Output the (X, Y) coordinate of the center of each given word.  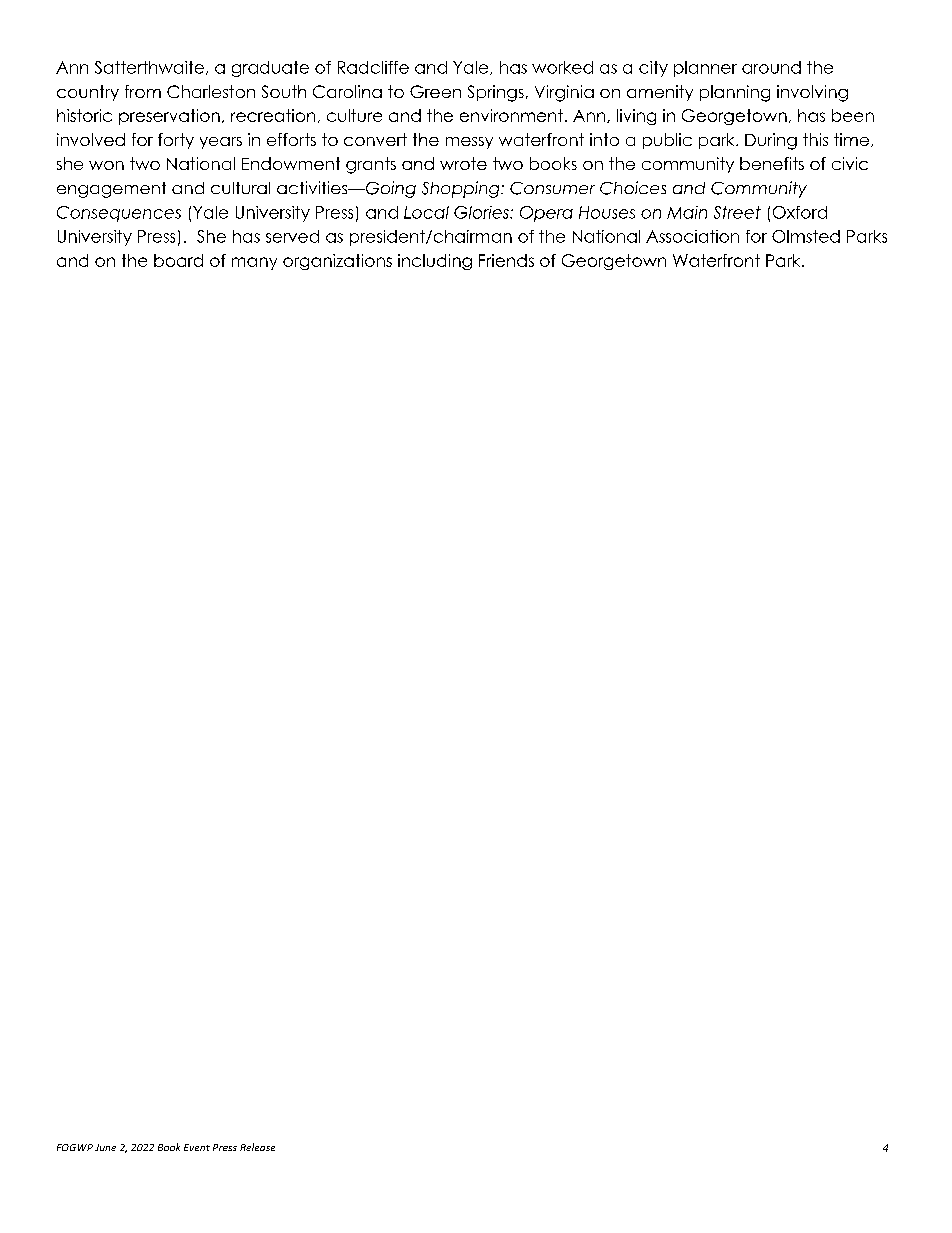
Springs (496, 93)
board (178, 260)
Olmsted (806, 236)
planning (735, 93)
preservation (169, 117)
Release (257, 1147)
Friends (506, 260)
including (435, 262)
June (105, 1147)
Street (737, 212)
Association (692, 236)
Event (197, 1147)
